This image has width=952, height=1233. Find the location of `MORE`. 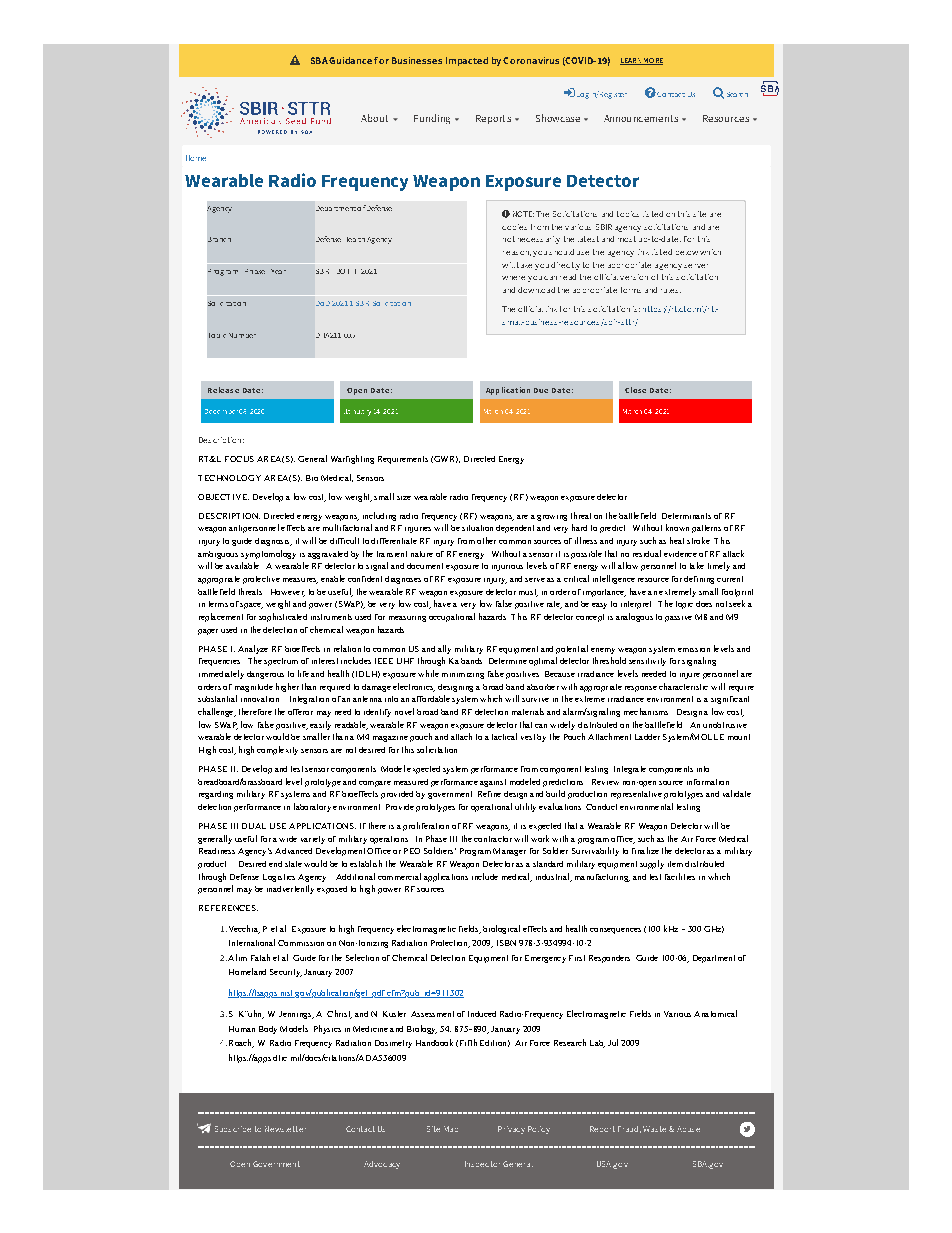

MORE is located at coordinates (652, 61).
